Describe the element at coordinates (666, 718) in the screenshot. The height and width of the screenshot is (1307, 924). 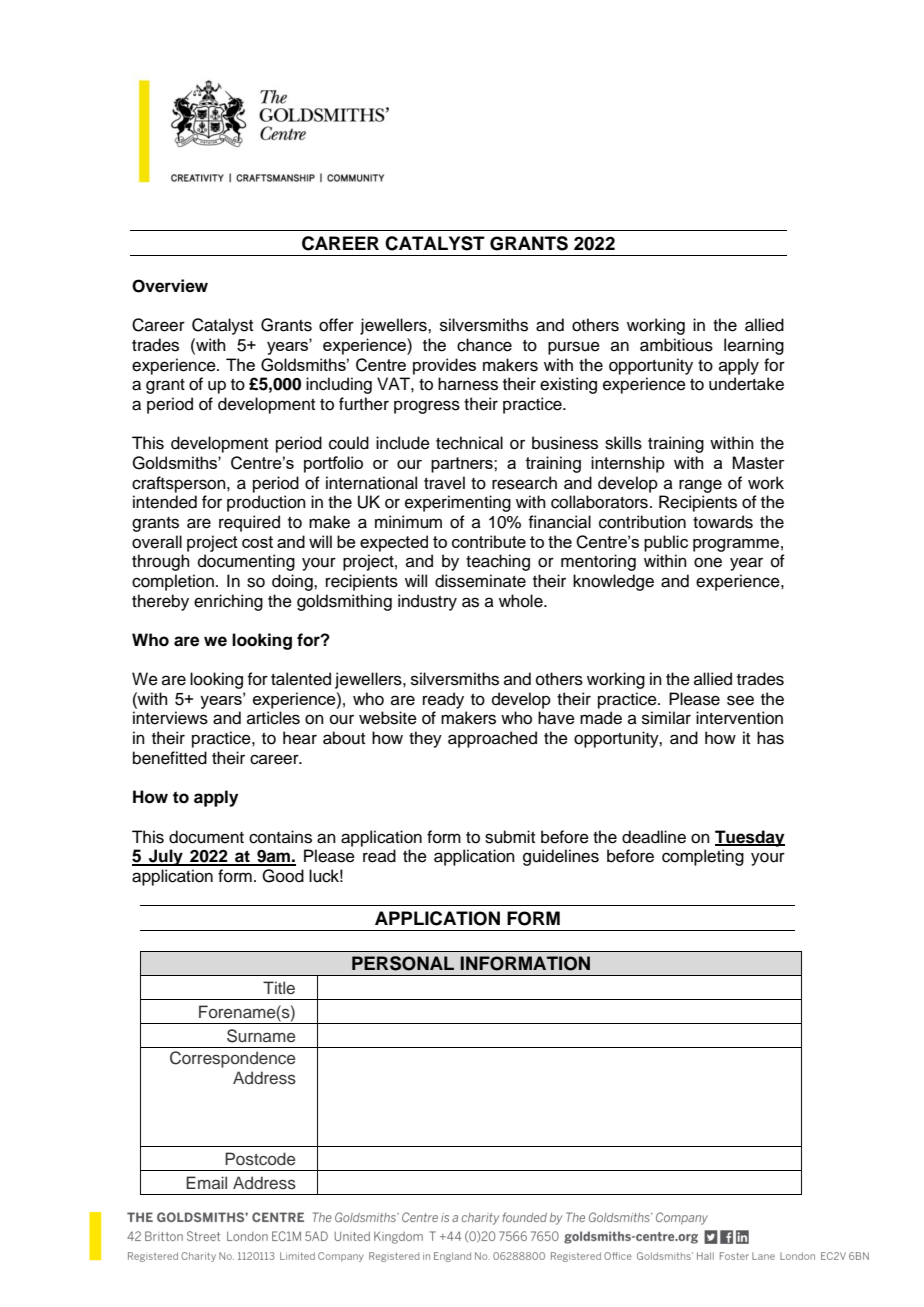
I see `similar` at that location.
